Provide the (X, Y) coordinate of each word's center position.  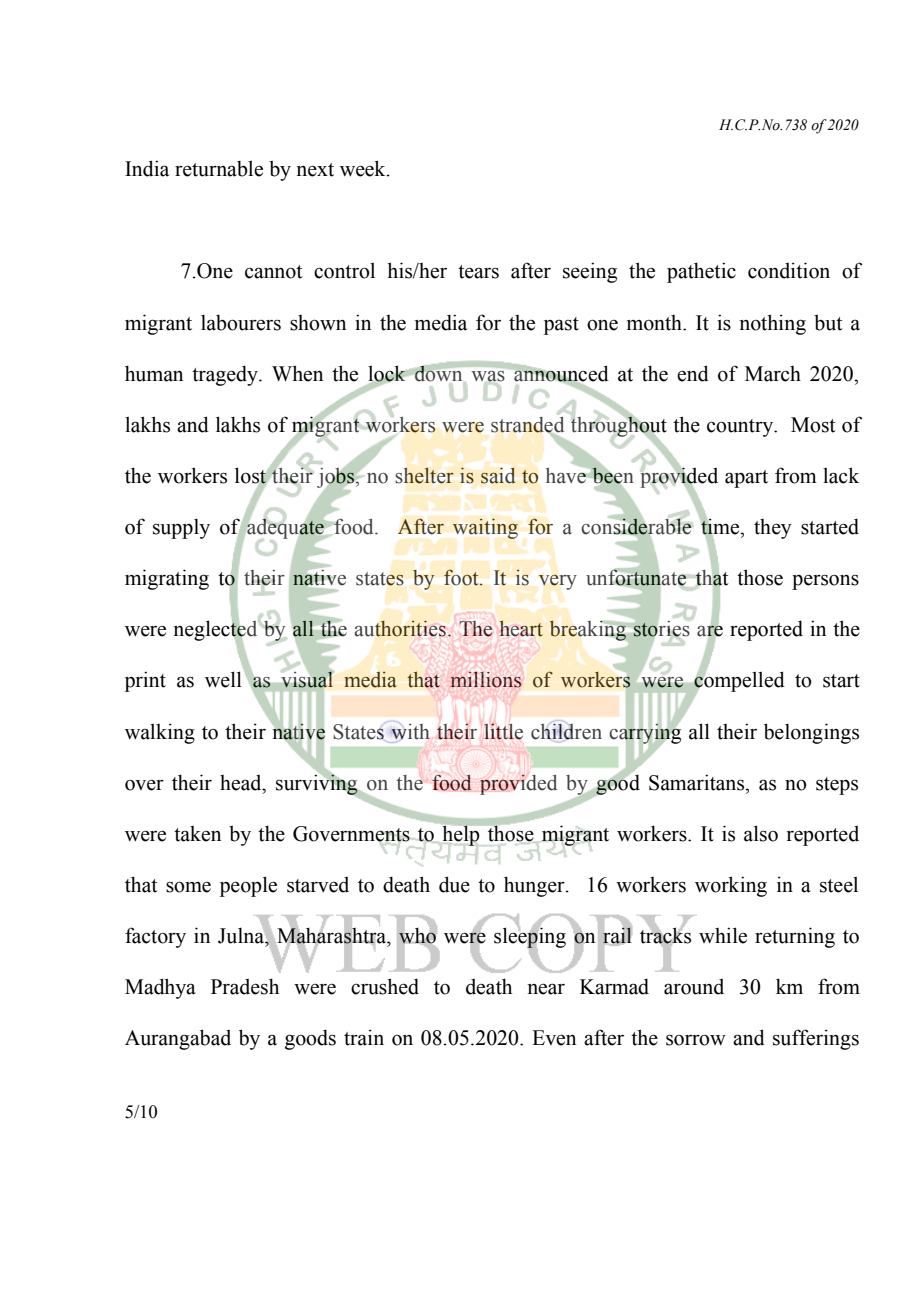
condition (789, 270)
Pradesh (245, 986)
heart (521, 629)
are (710, 631)
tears (478, 272)
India (147, 168)
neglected (217, 631)
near (546, 989)
